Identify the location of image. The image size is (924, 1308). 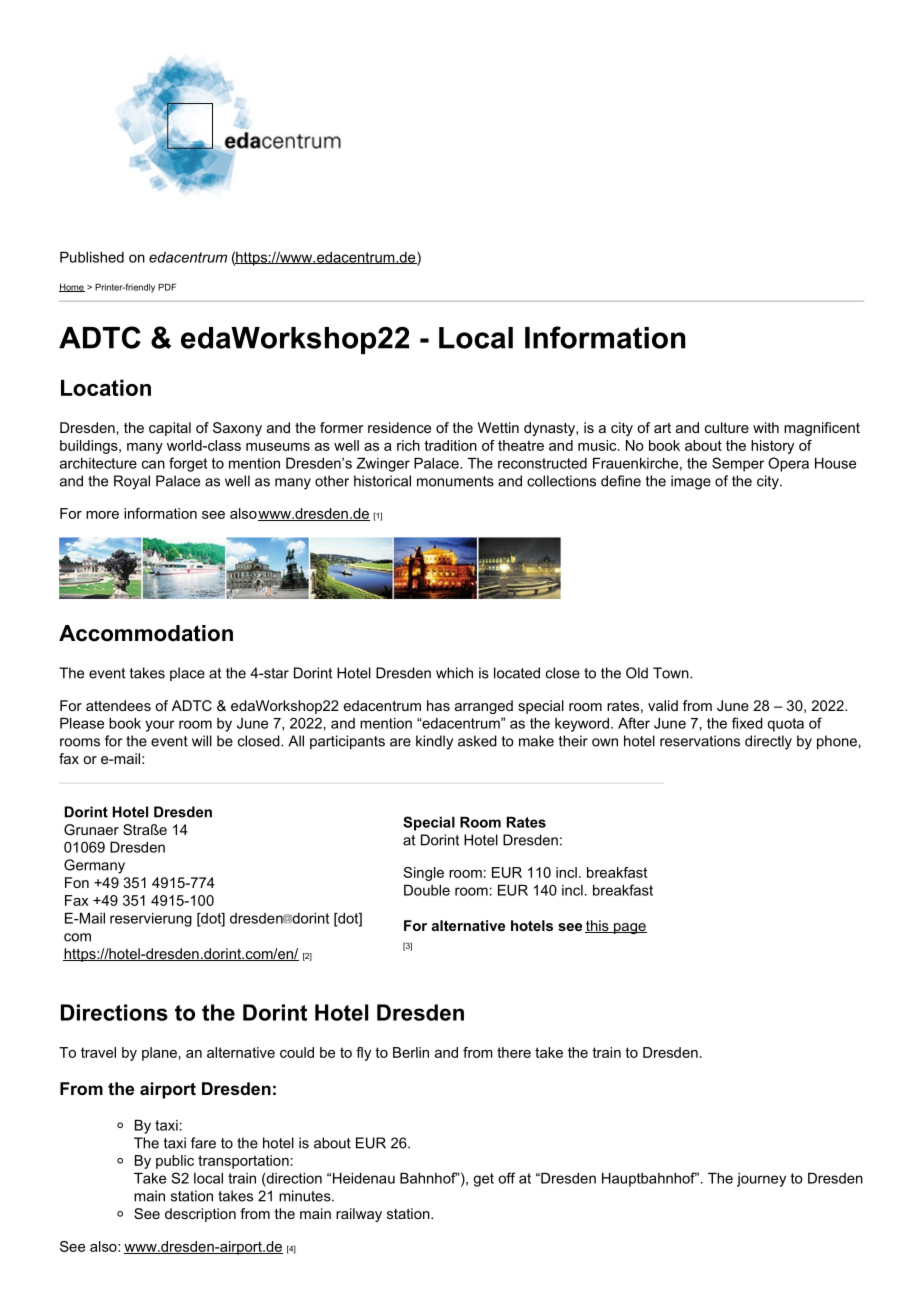
(691, 482).
